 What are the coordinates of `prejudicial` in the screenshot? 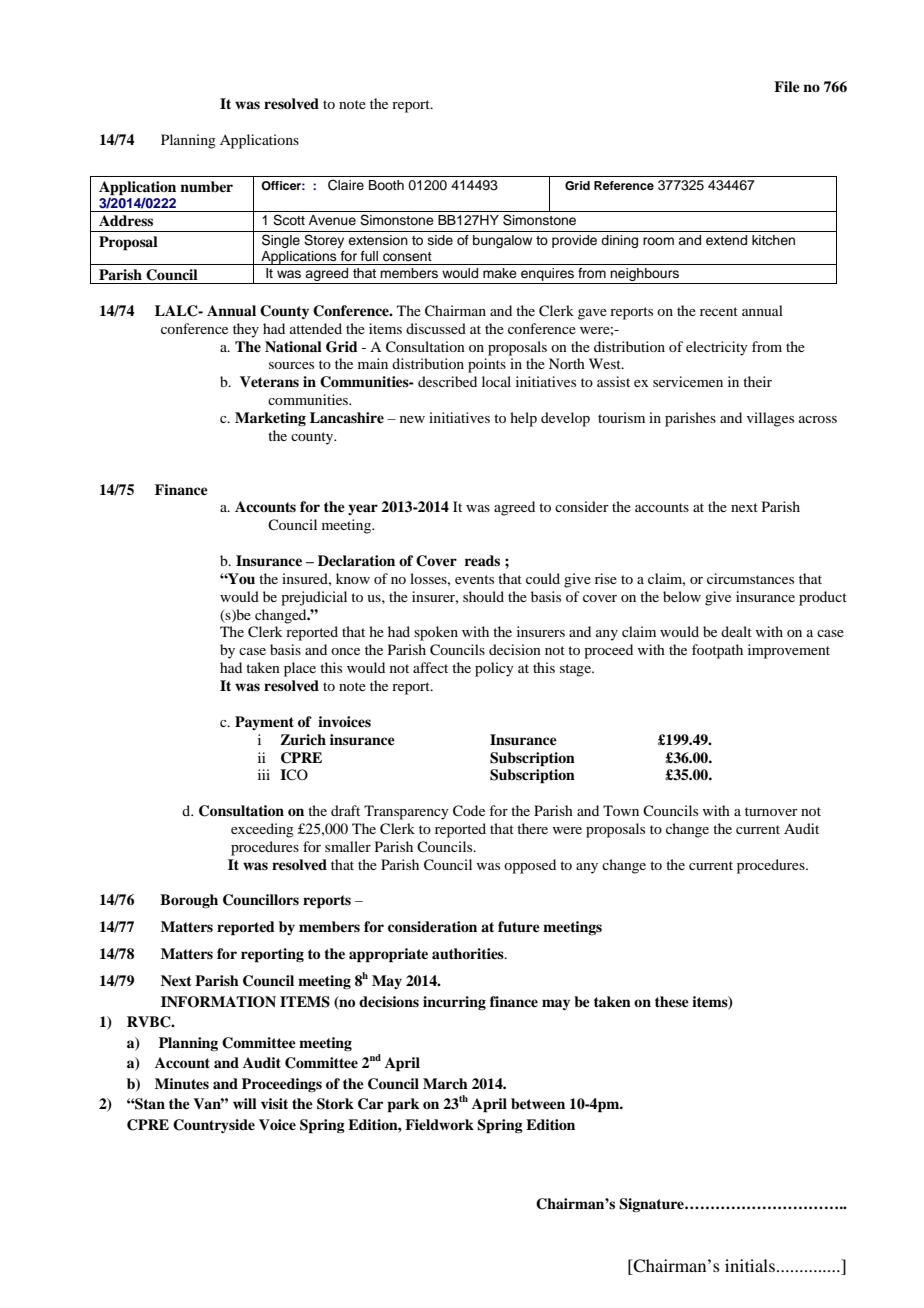 It's located at (314, 598).
